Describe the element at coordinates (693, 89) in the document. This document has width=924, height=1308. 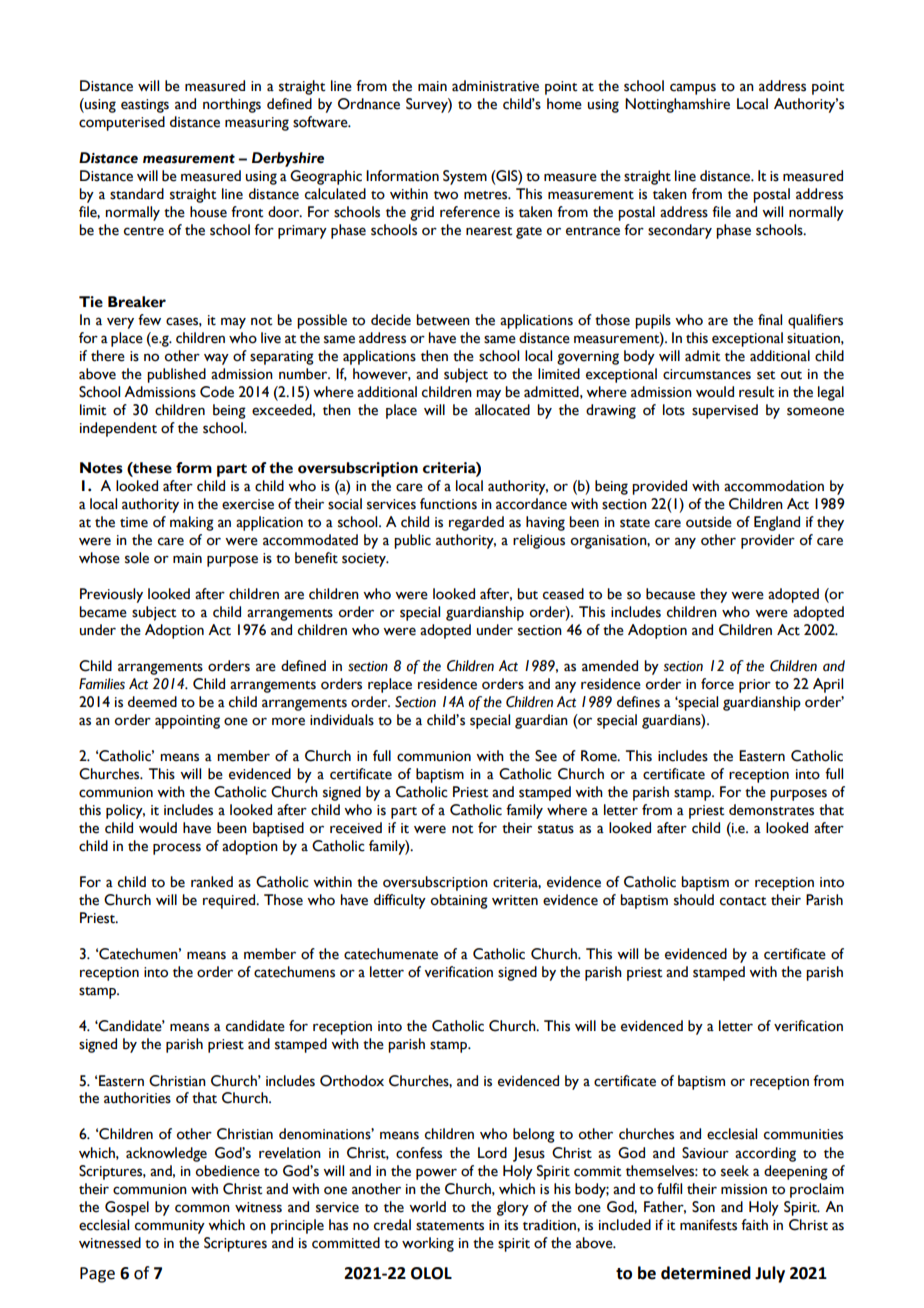
I see `campus` at that location.
